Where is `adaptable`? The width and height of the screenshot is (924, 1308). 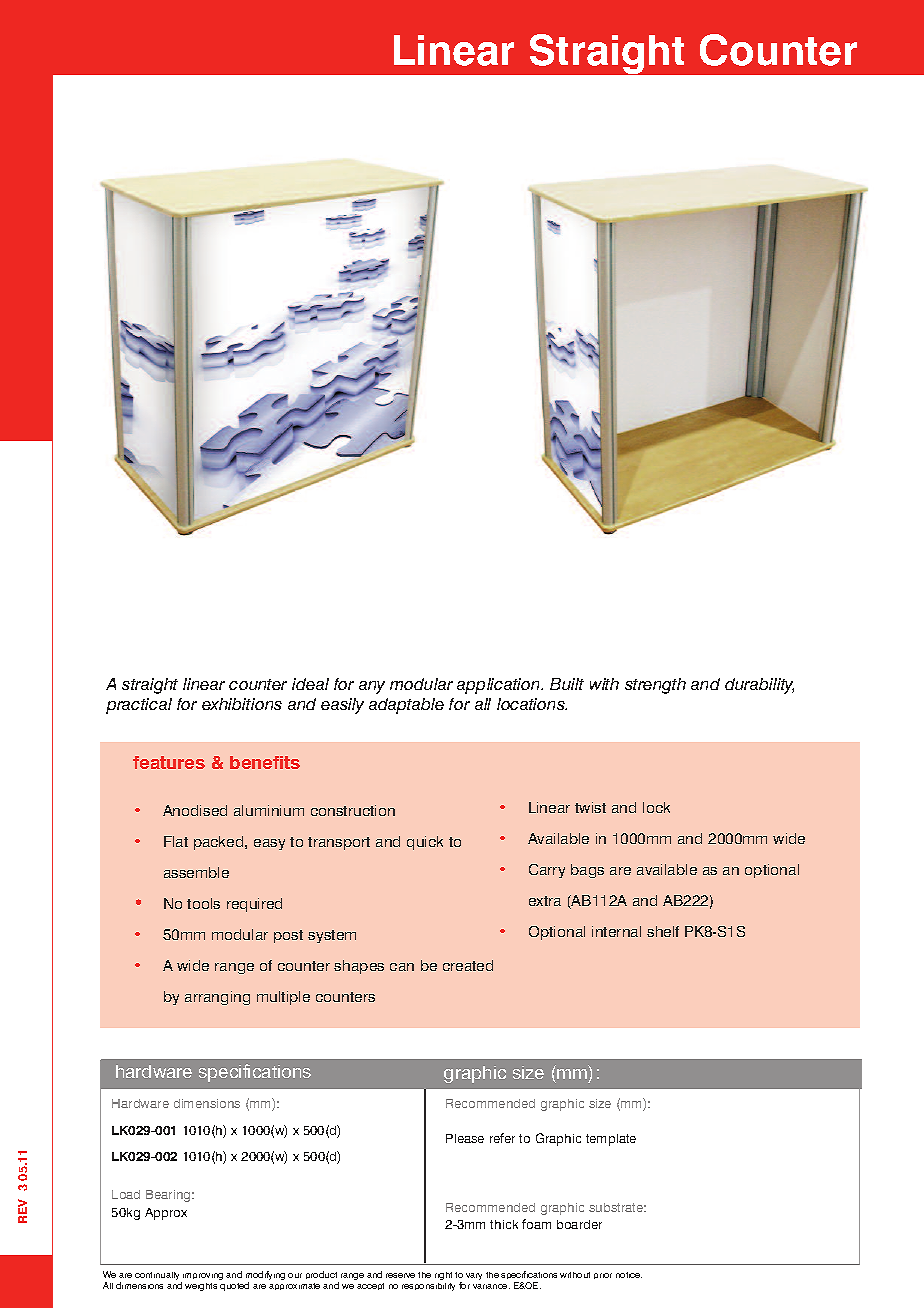
adaptable is located at coordinates (406, 706).
